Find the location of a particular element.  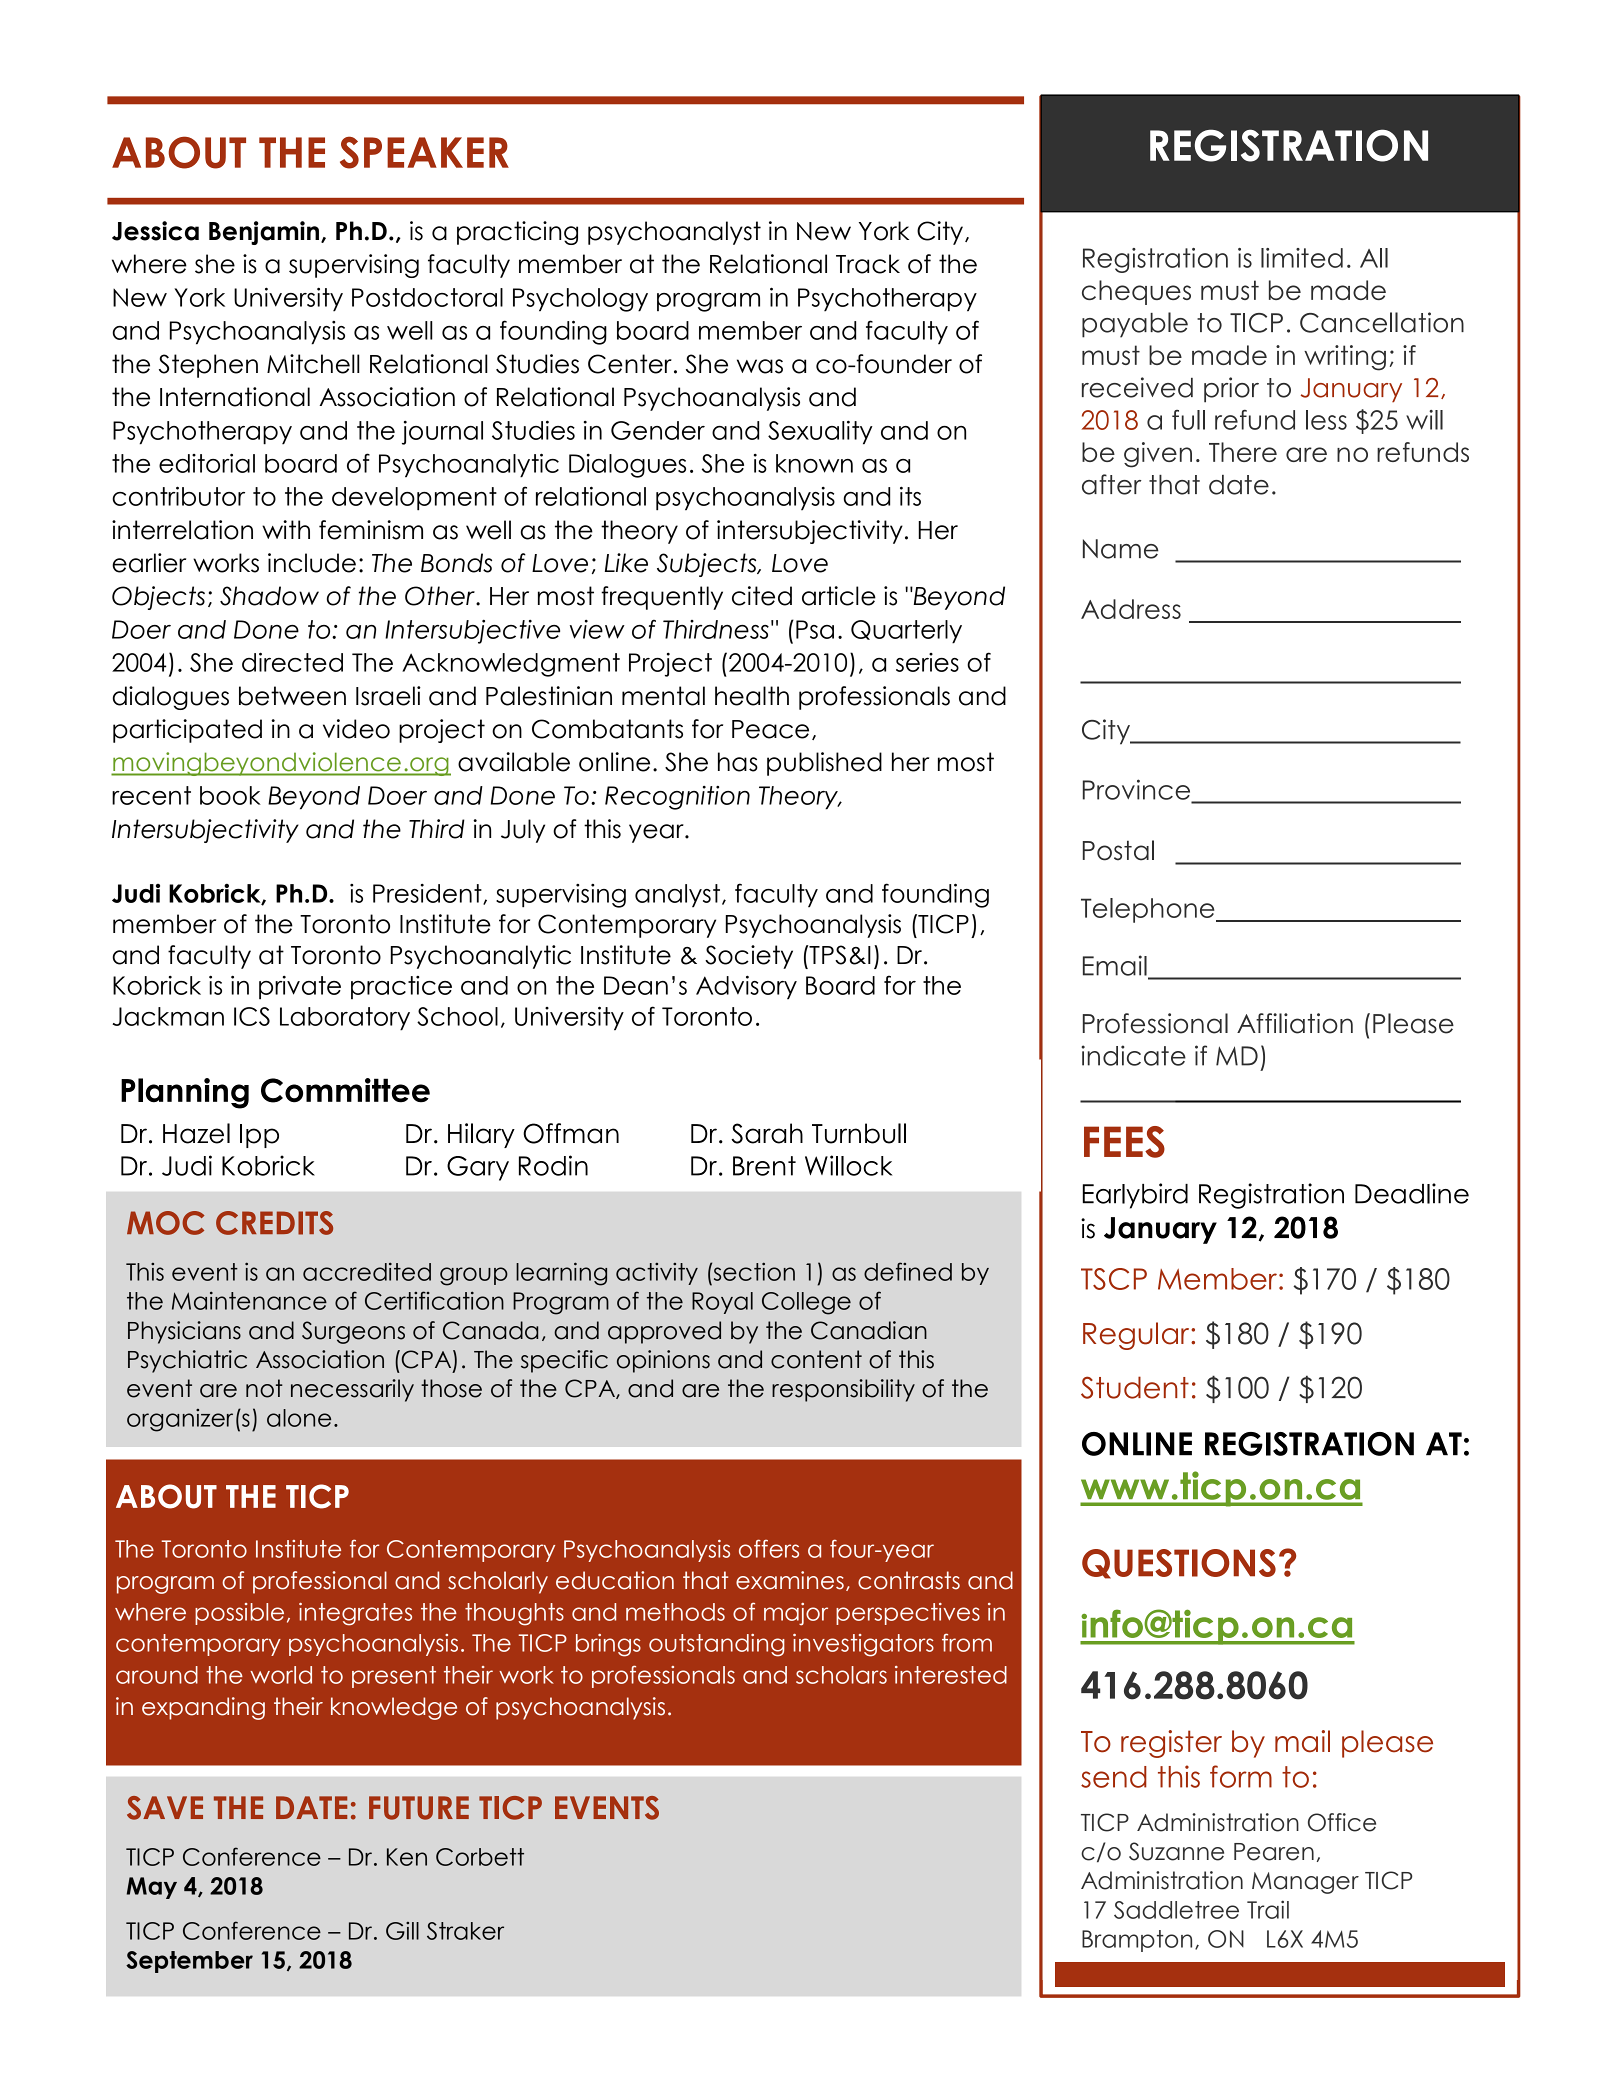

Track is located at coordinates (868, 264).
